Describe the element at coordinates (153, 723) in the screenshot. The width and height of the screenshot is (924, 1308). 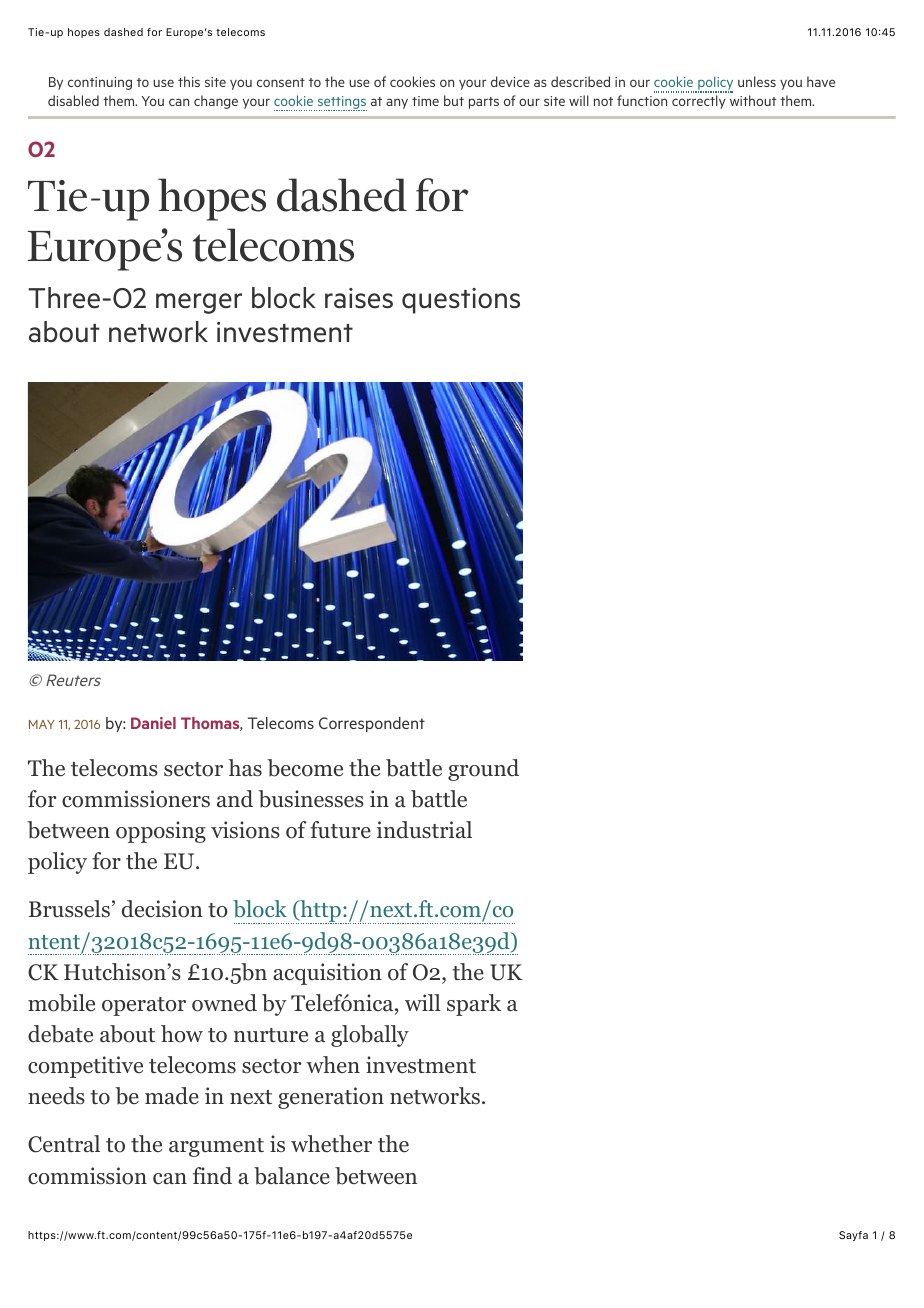
I see `Daniel` at that location.
